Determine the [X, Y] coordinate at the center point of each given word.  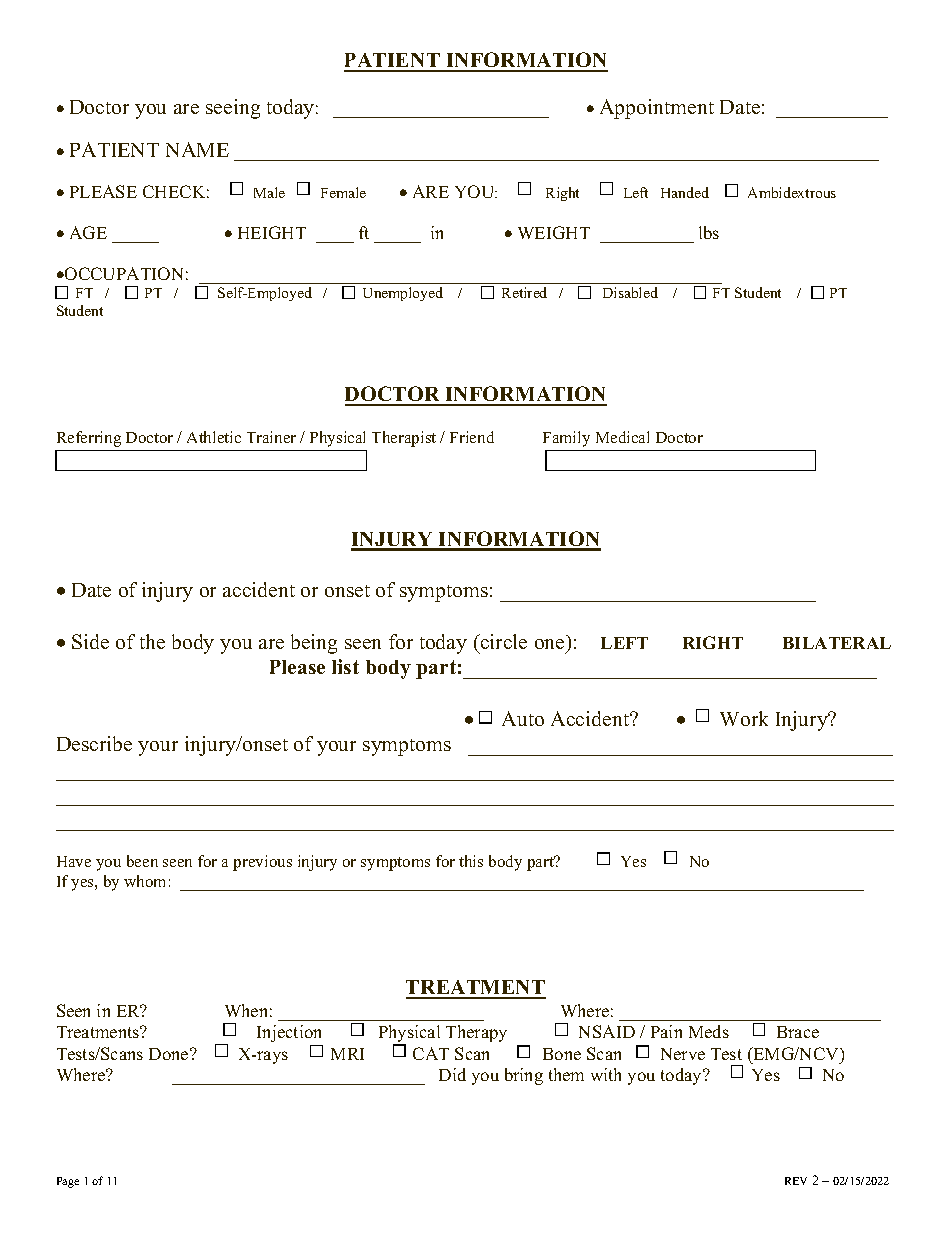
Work [744, 718]
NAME [197, 149]
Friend [472, 437]
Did [452, 1074]
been [142, 861]
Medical [622, 437]
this [471, 861]
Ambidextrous [792, 192]
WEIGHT [554, 232]
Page [68, 1182]
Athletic [214, 437]
